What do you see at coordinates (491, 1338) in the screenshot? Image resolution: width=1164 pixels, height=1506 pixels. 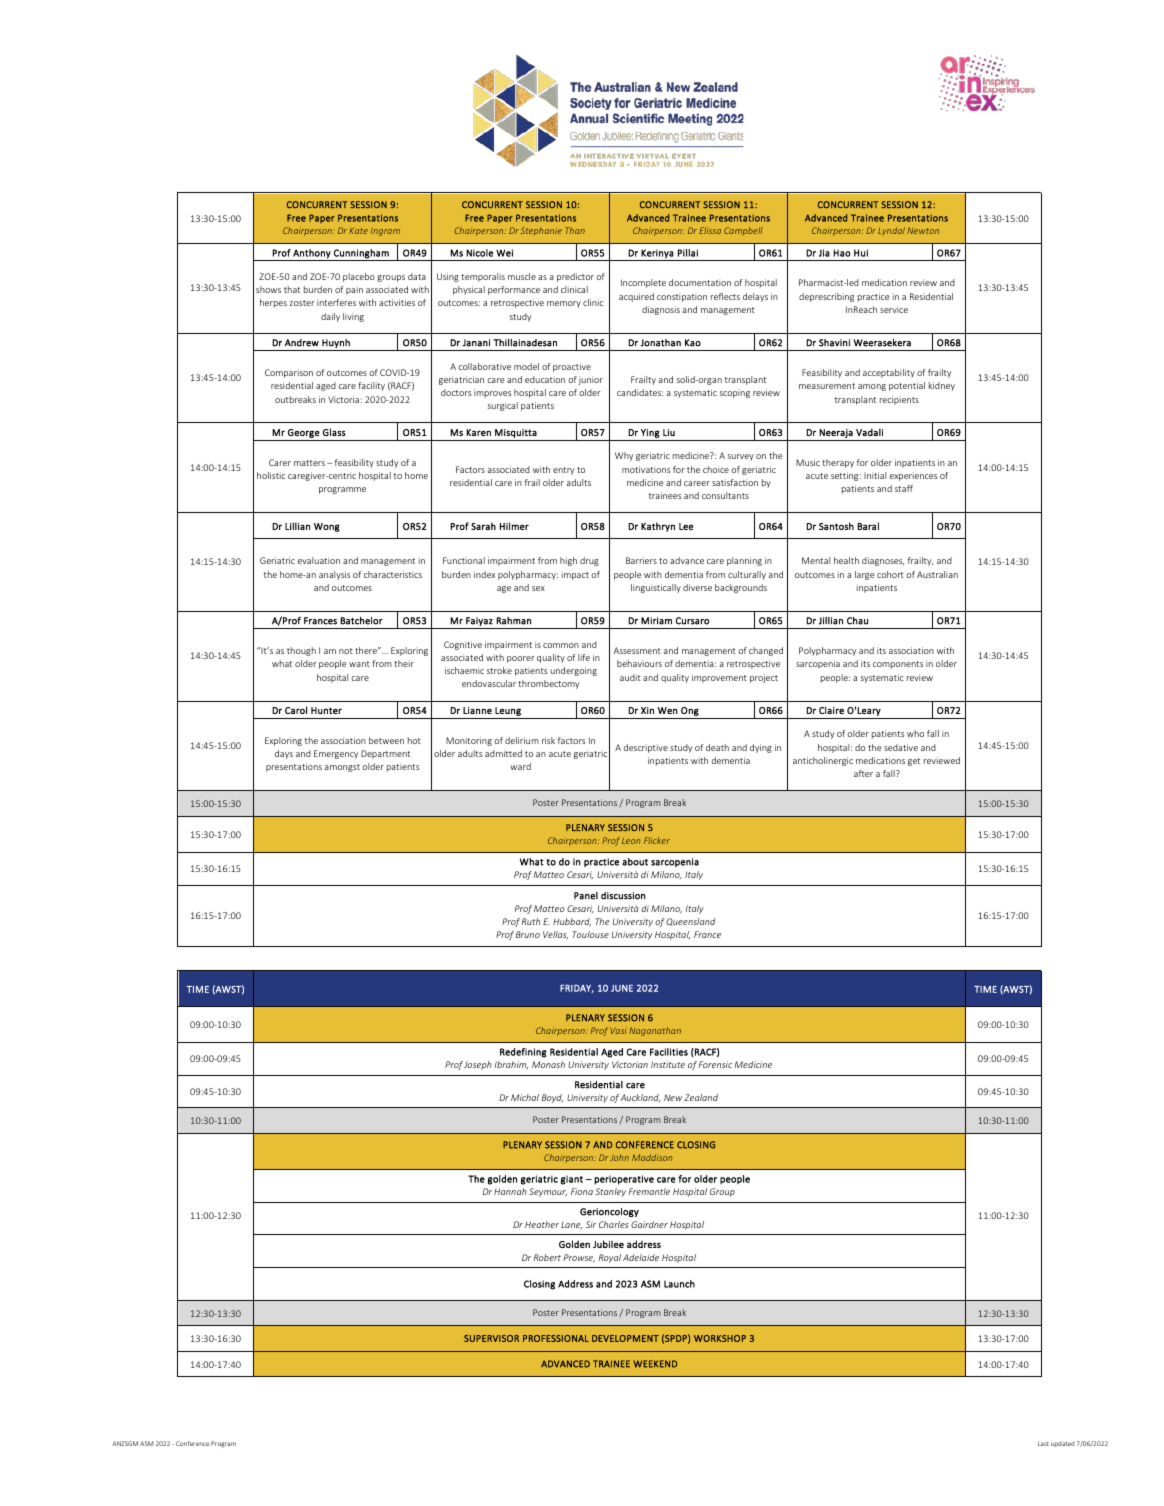 I see `SUPERVISOR` at bounding box center [491, 1338].
